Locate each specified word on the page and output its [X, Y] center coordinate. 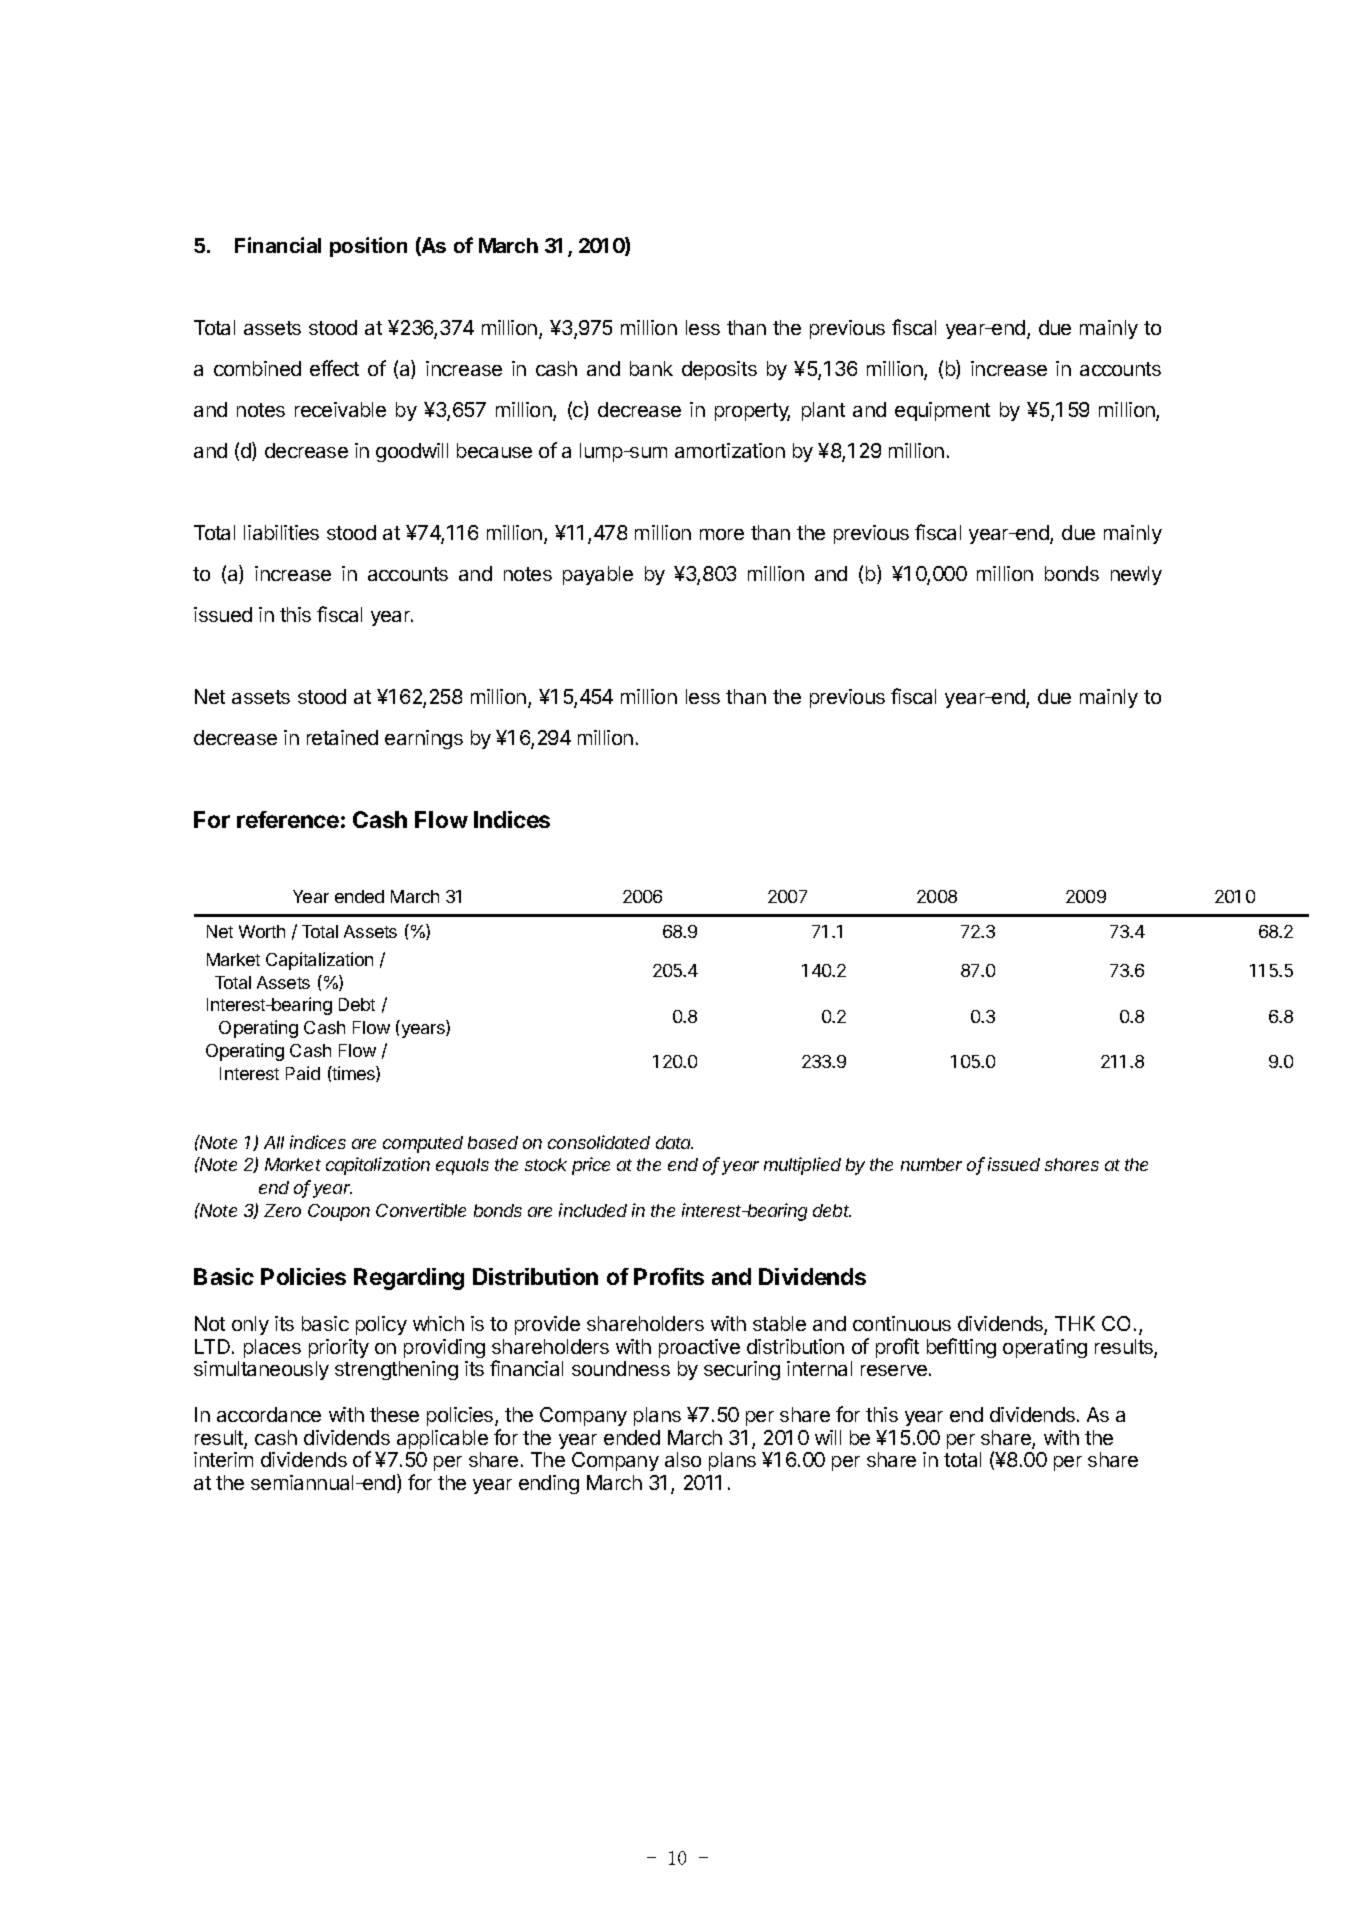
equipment [942, 411]
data [674, 1142]
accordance [269, 1414]
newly [1136, 575]
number [931, 1164]
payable [598, 575]
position [368, 247]
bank [651, 368]
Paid [303, 1073]
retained [342, 737]
